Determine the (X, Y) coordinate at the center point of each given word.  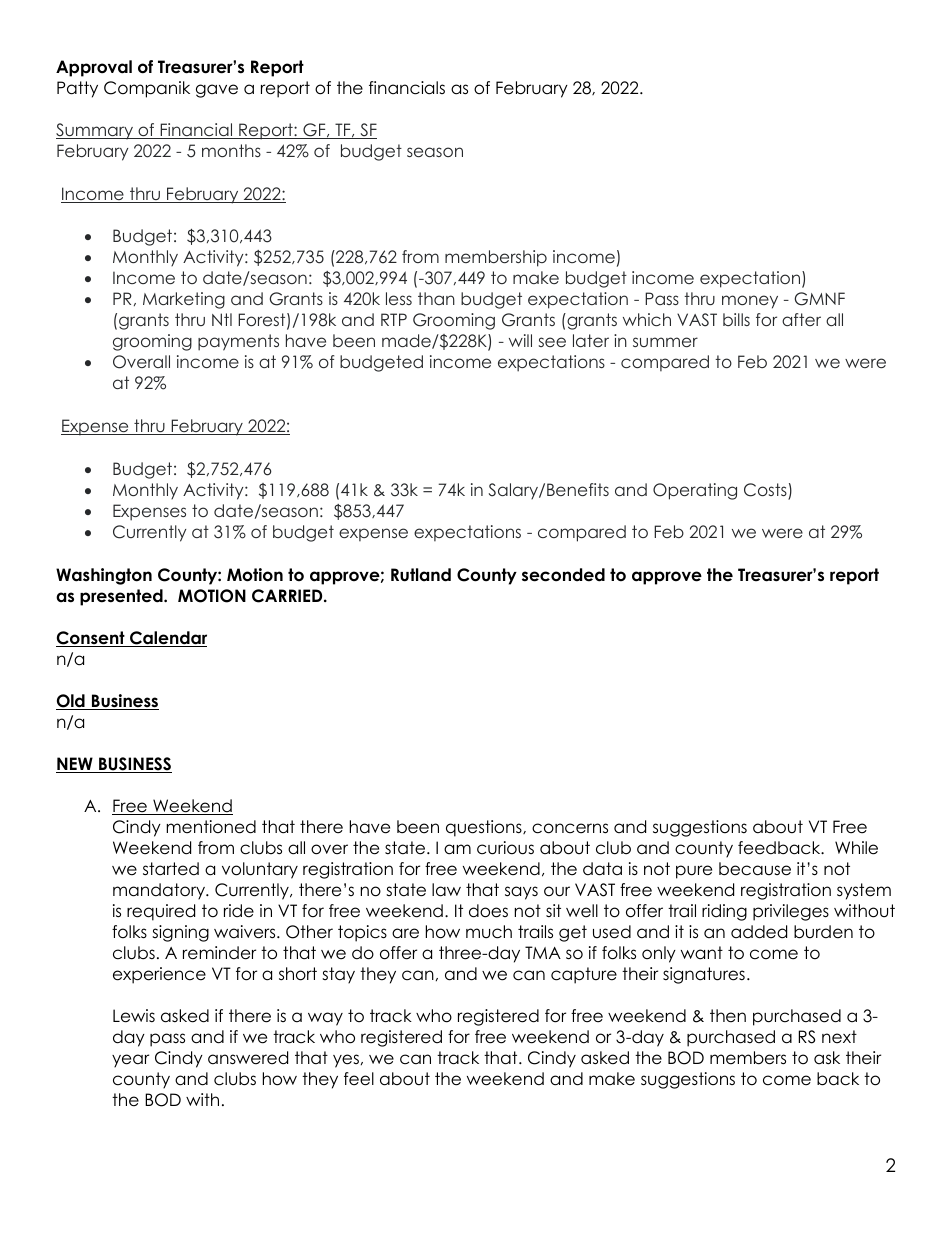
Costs (766, 491)
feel (359, 1079)
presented (122, 597)
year (130, 1061)
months (231, 150)
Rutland (421, 575)
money (750, 302)
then (728, 1016)
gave (217, 91)
